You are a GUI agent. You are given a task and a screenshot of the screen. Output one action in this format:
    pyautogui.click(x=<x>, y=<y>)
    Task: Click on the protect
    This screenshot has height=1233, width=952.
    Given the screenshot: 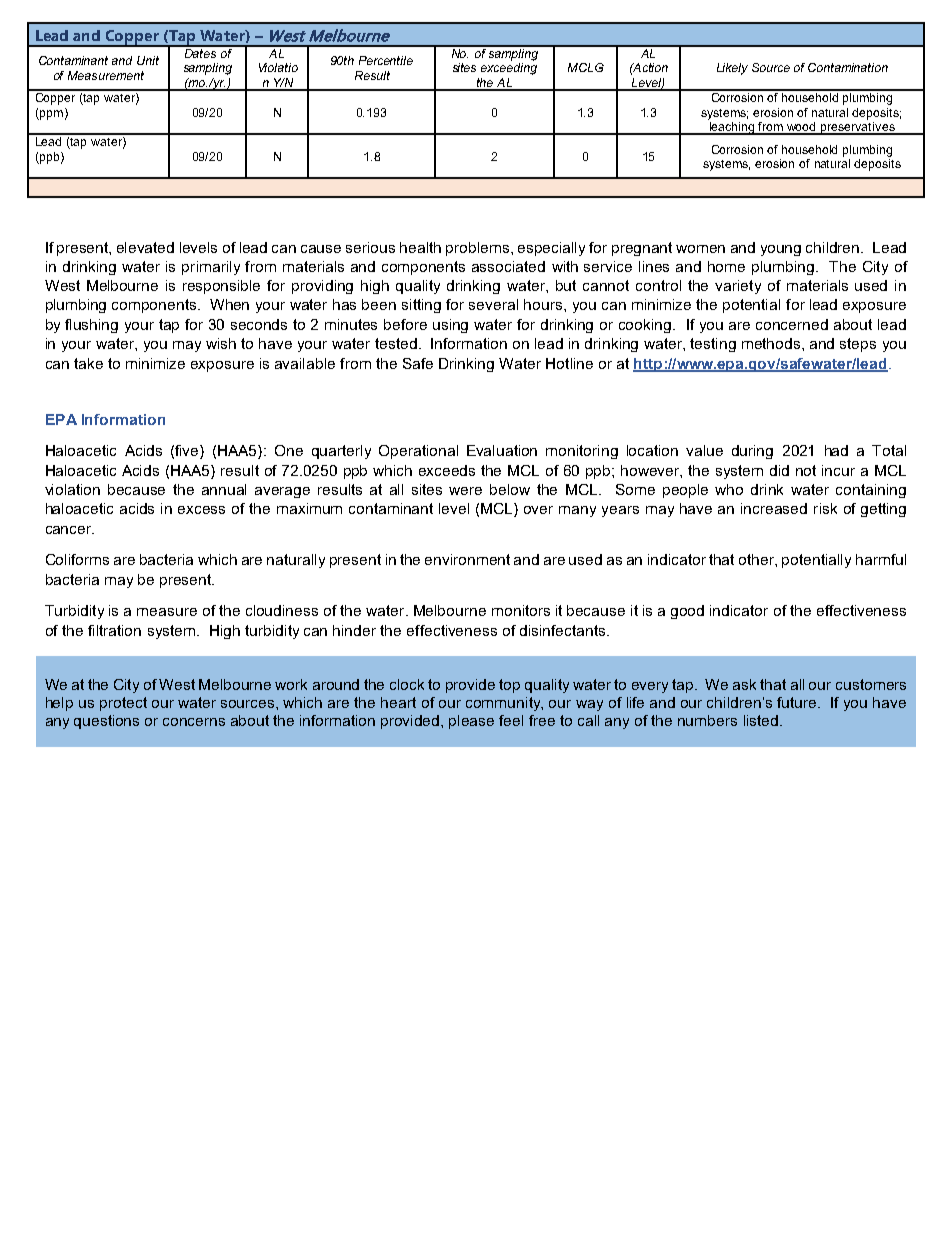 What is the action you would take?
    pyautogui.click(x=123, y=704)
